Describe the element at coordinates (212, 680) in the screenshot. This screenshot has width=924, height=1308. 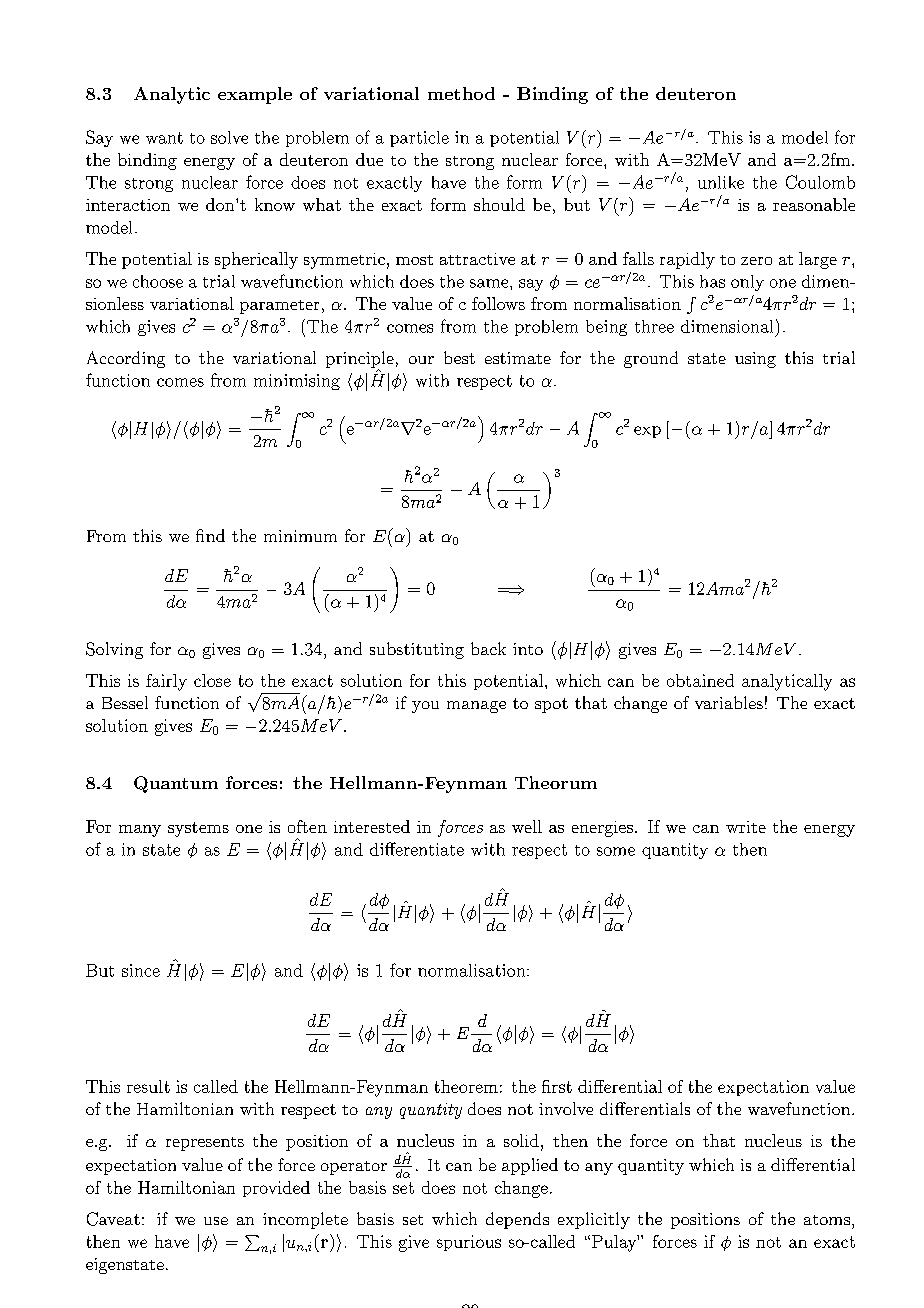
I see `close` at that location.
